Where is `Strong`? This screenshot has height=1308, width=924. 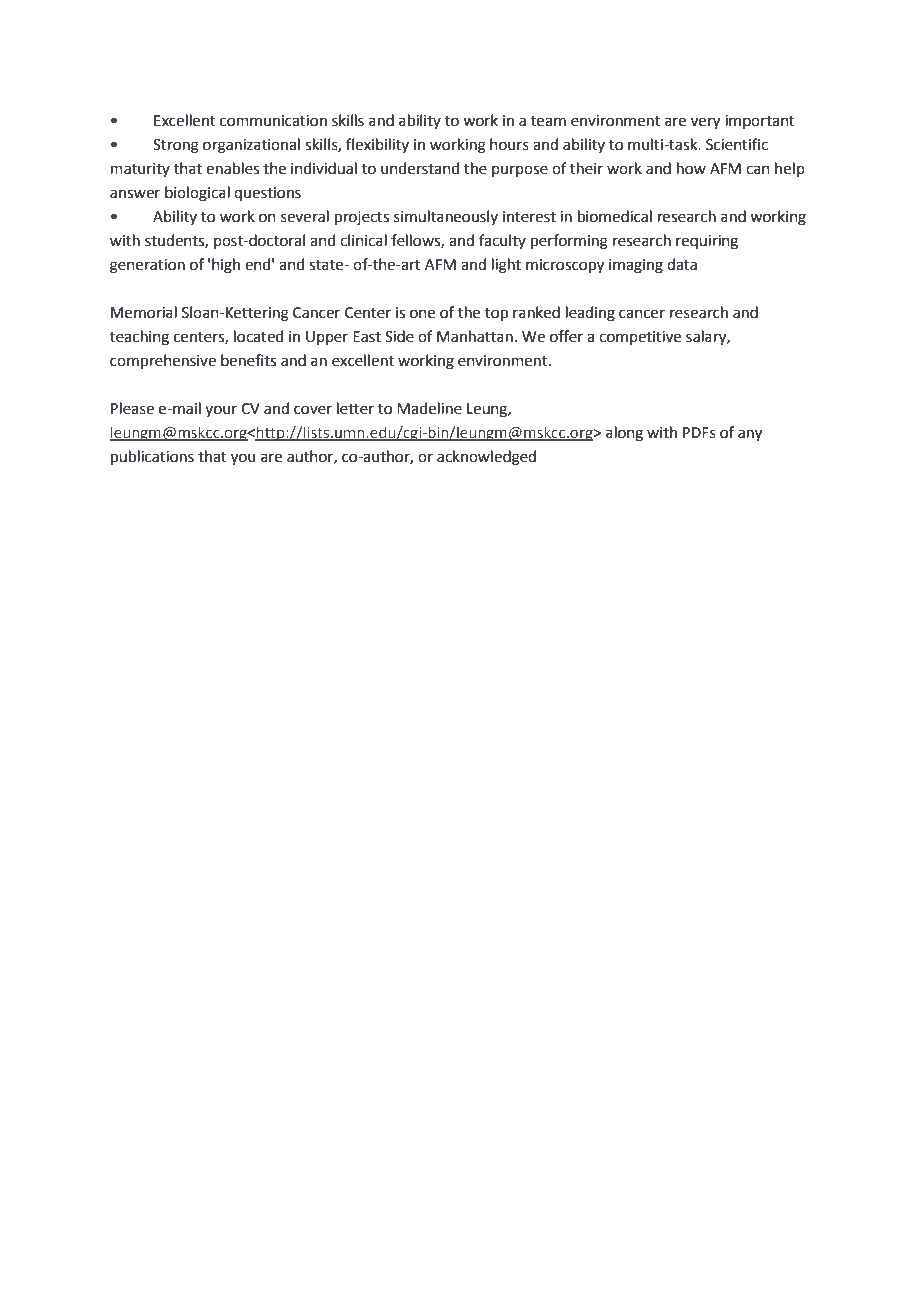 Strong is located at coordinates (176, 146).
